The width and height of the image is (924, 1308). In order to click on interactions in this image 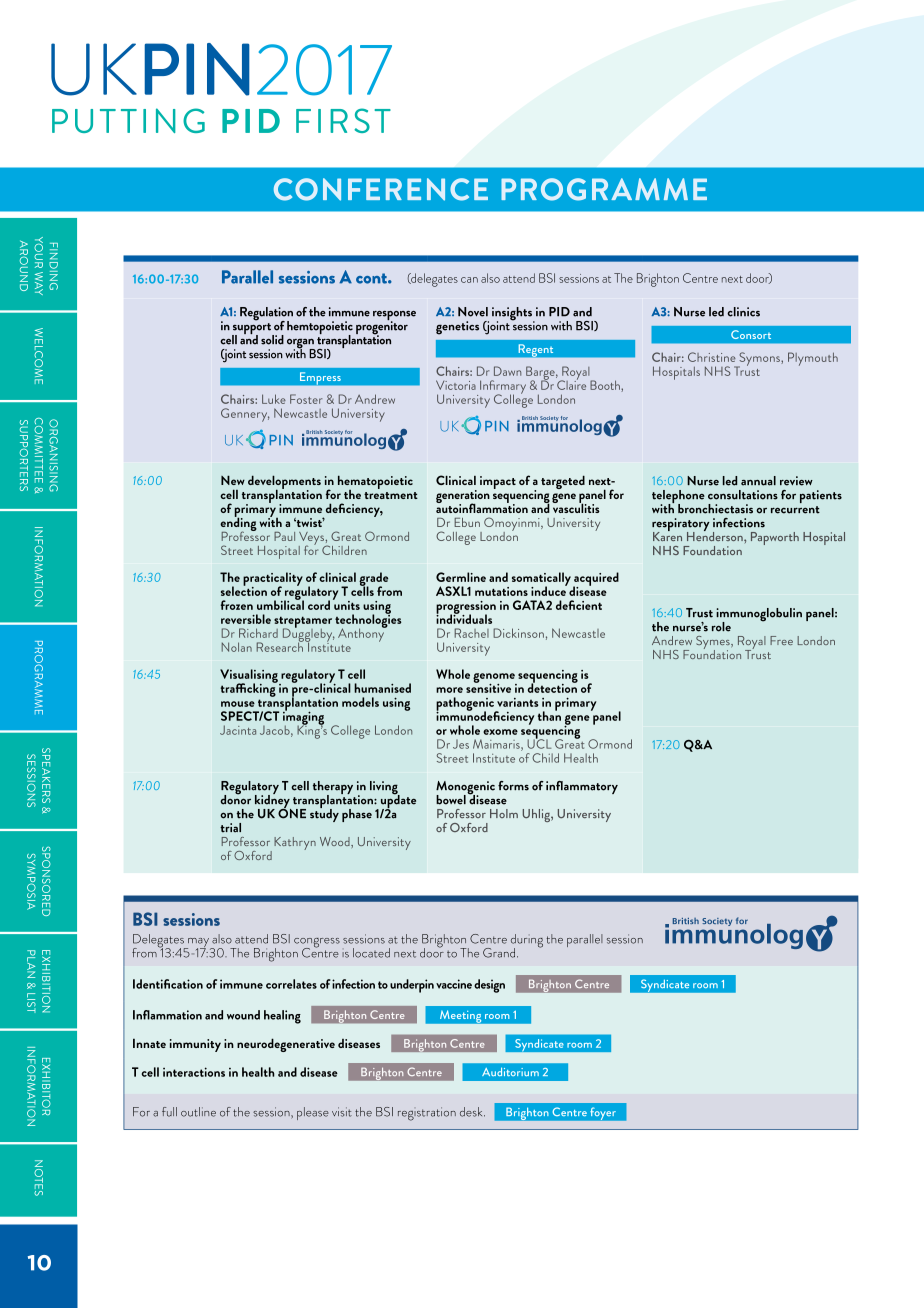, I will do `click(194, 1072)`.
